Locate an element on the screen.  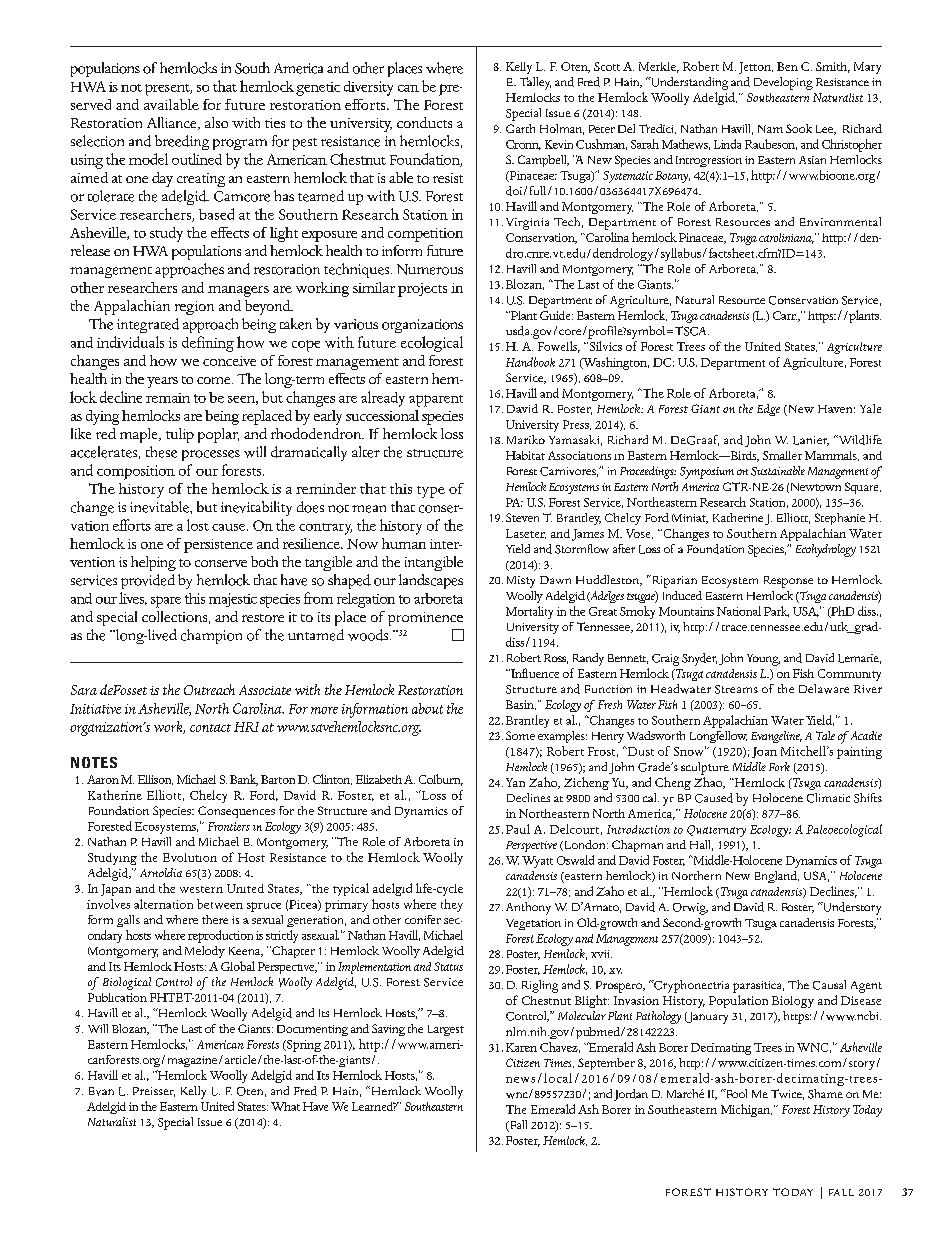
Carr is located at coordinates (785, 315).
